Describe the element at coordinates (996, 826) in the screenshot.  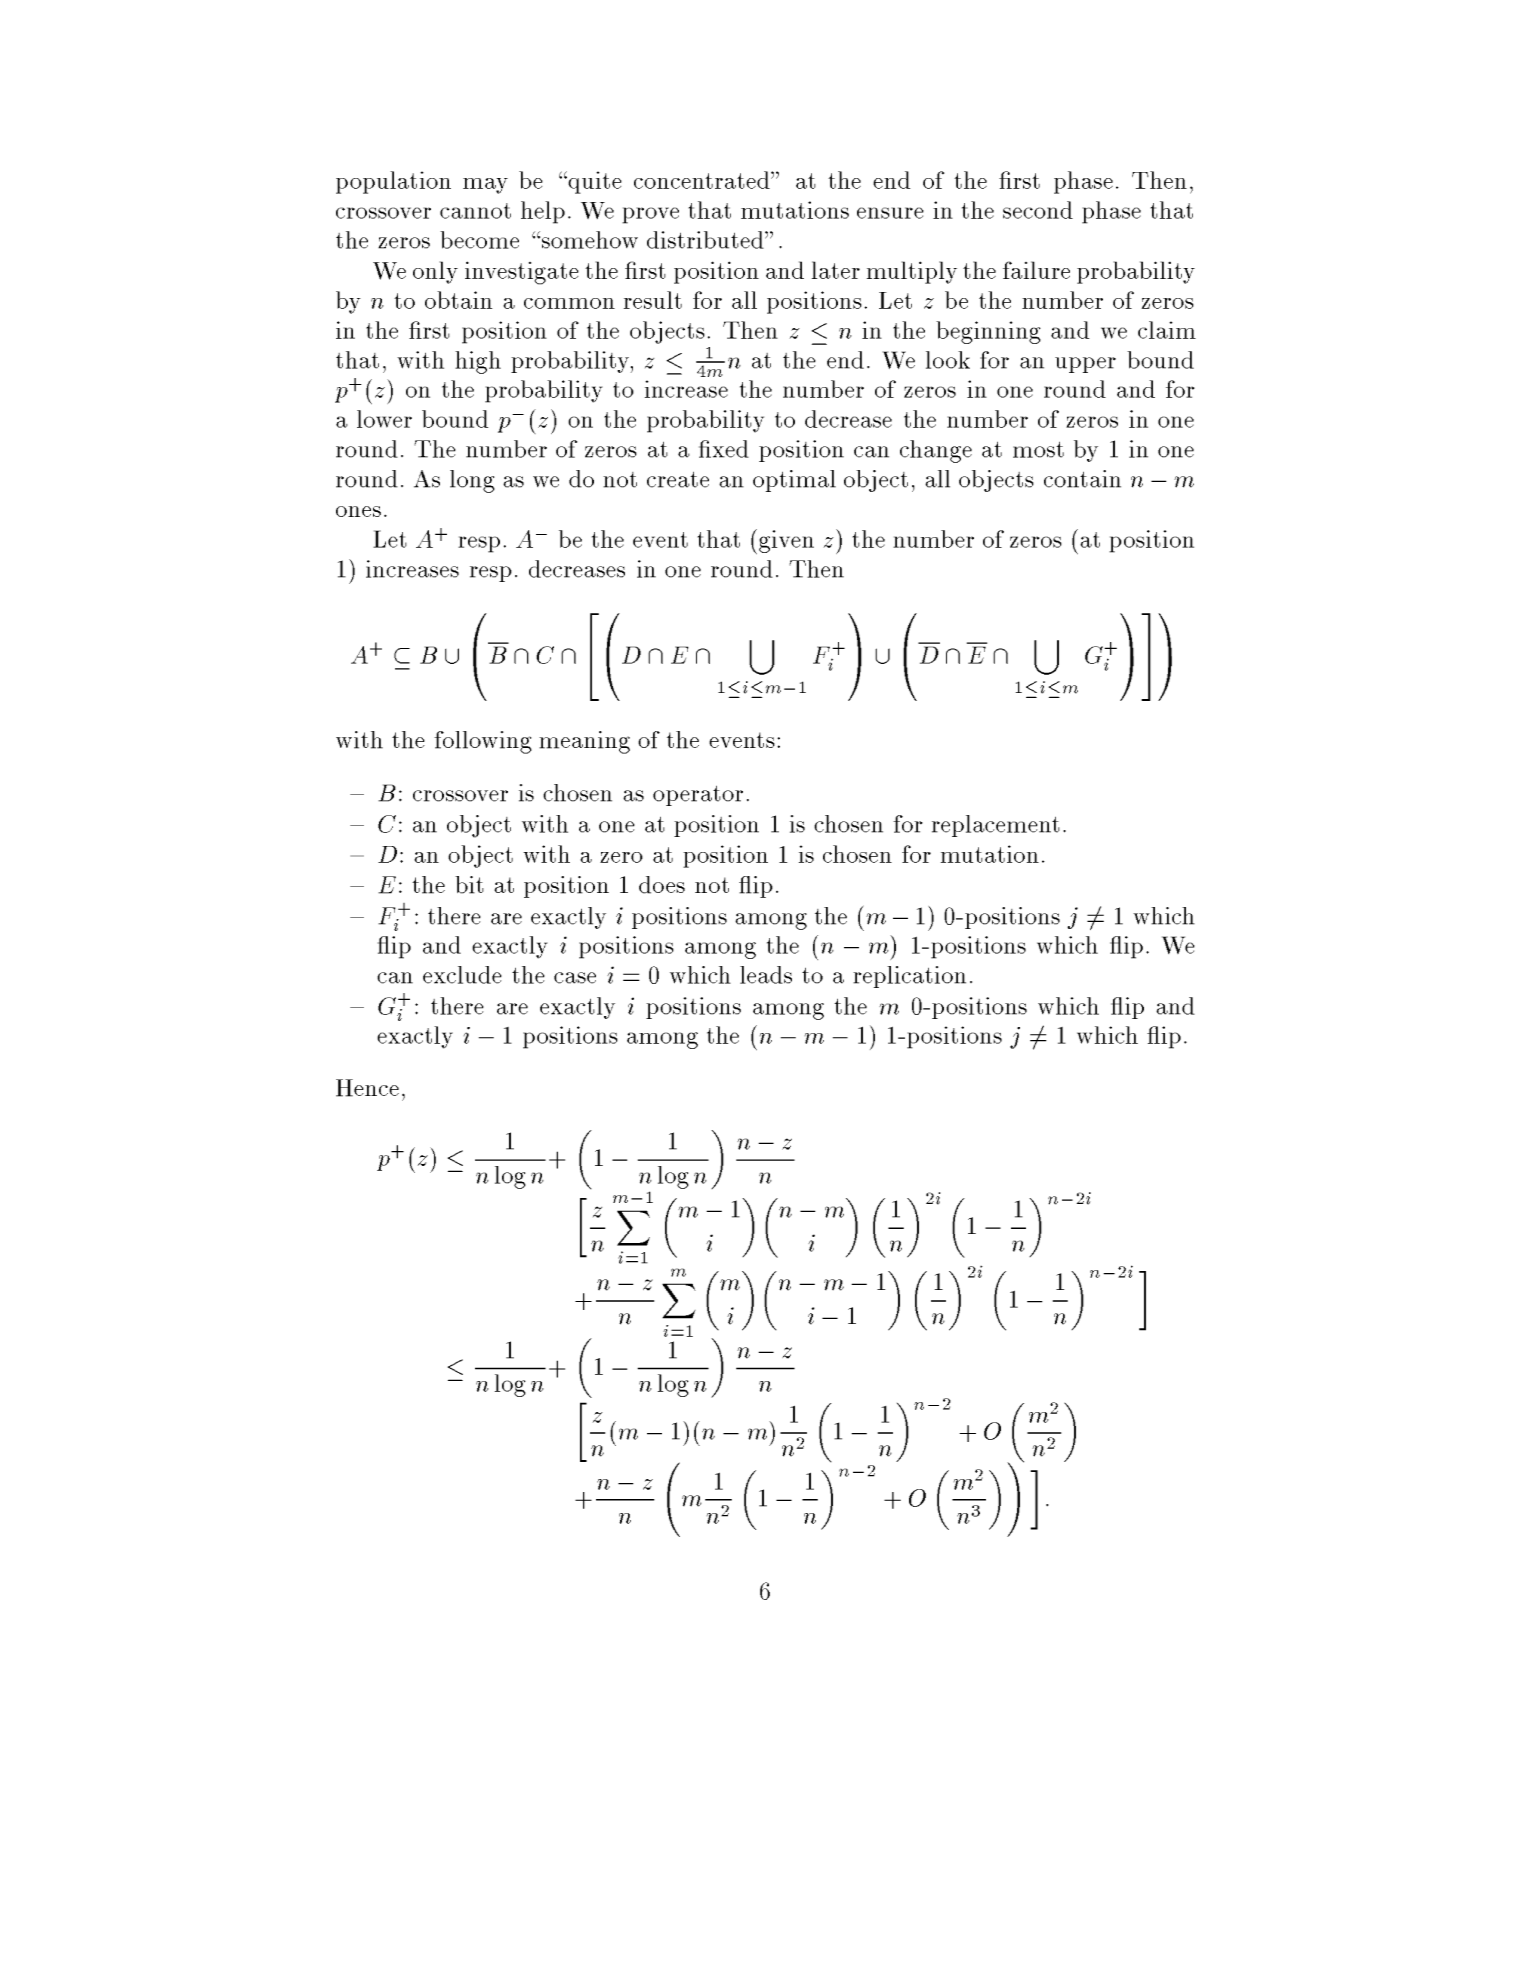
I see `replacement` at that location.
